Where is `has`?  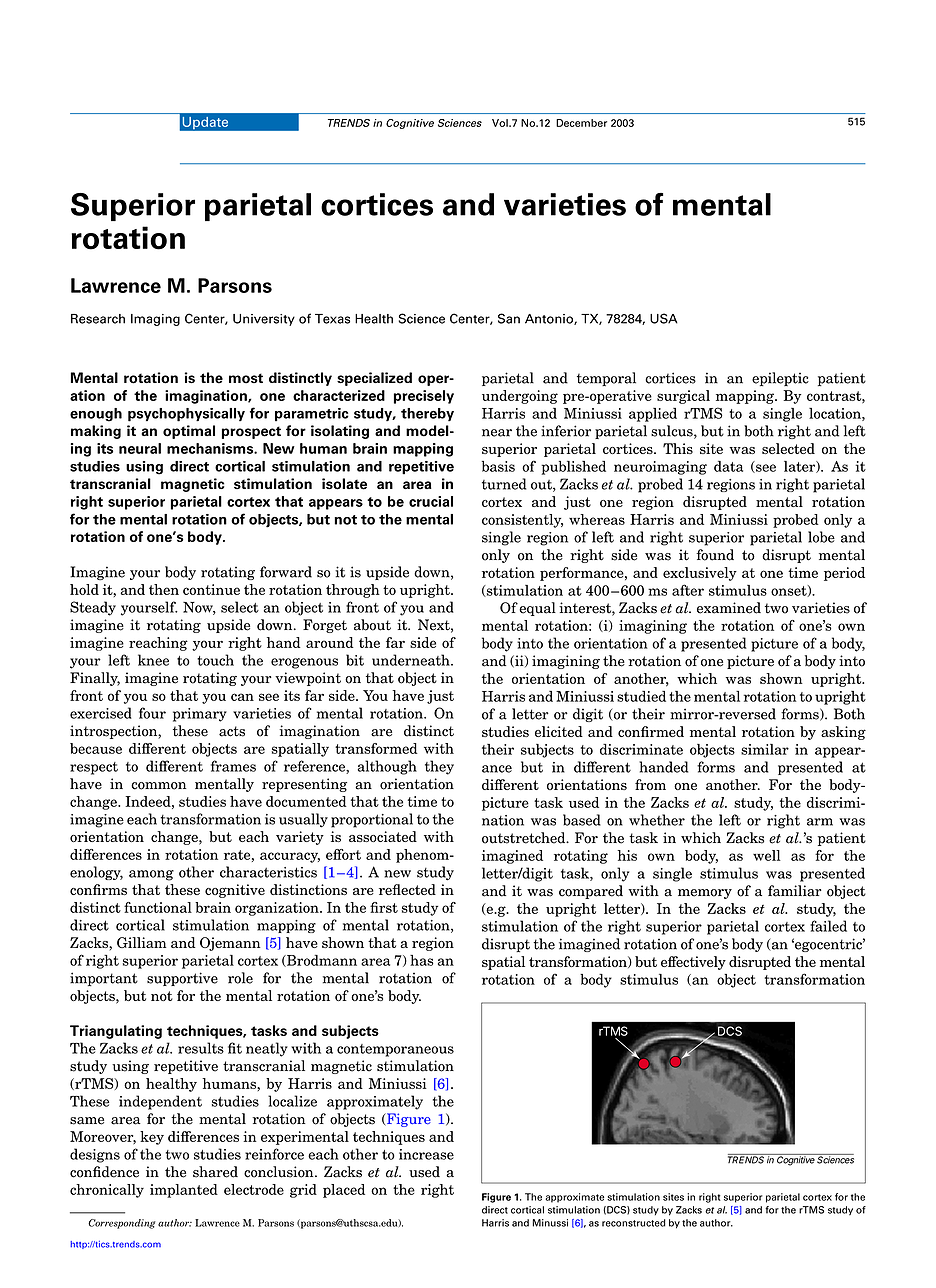 has is located at coordinates (421, 960).
